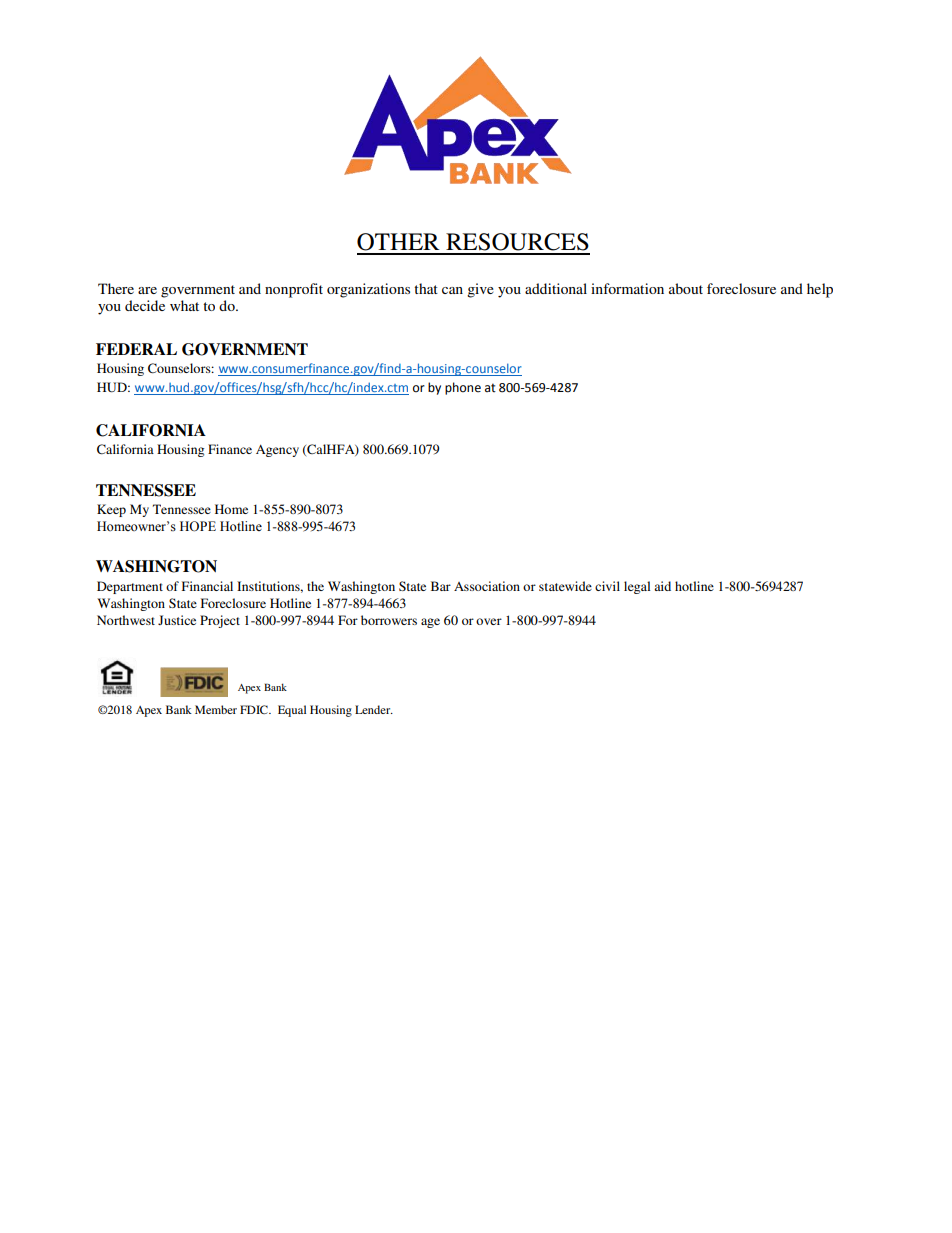 This document has height=1233, width=952. Describe the element at coordinates (686, 288) in the document. I see `about` at that location.
